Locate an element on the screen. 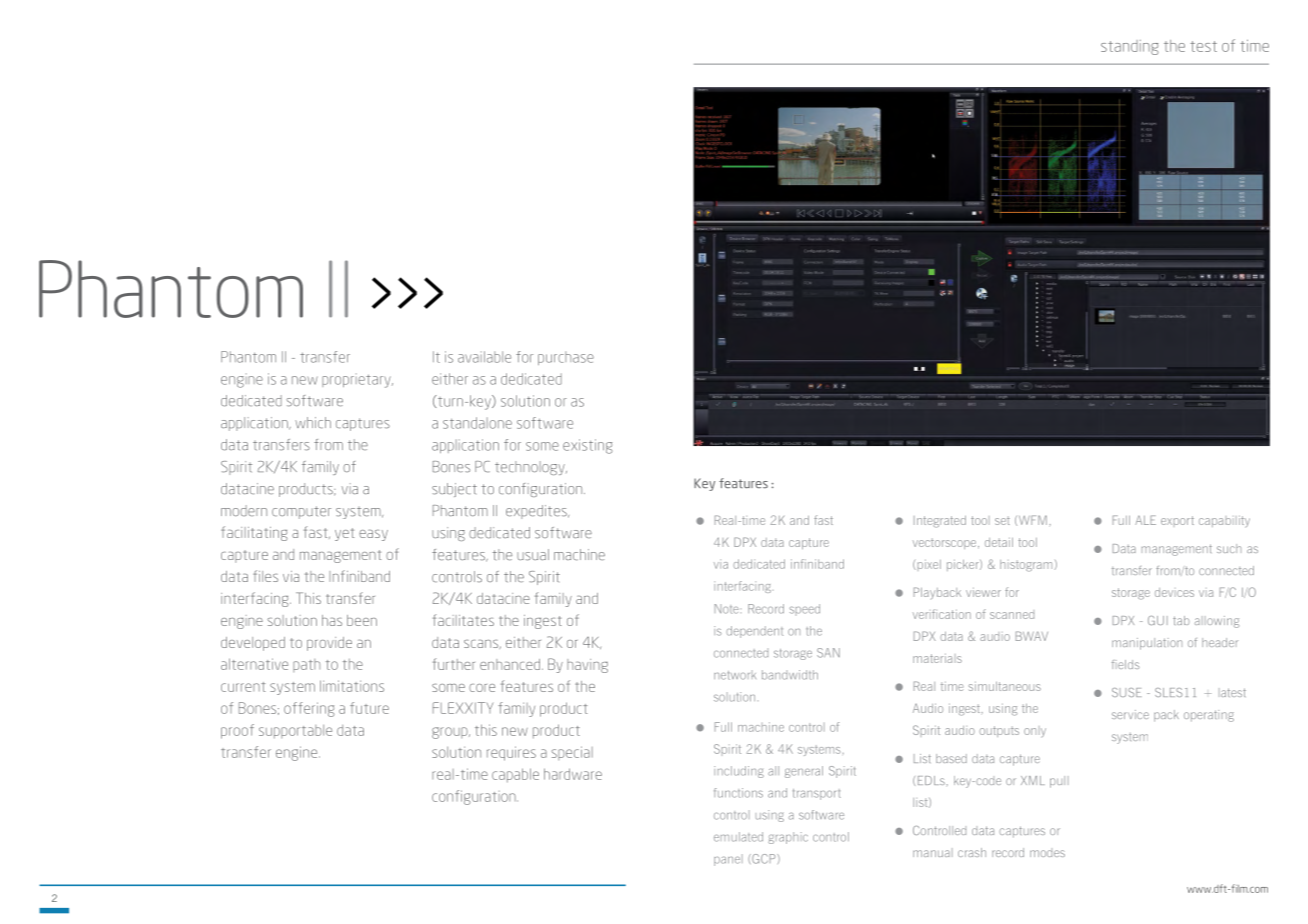 This screenshot has height=924, width=1308. purchase is located at coordinates (566, 358).
